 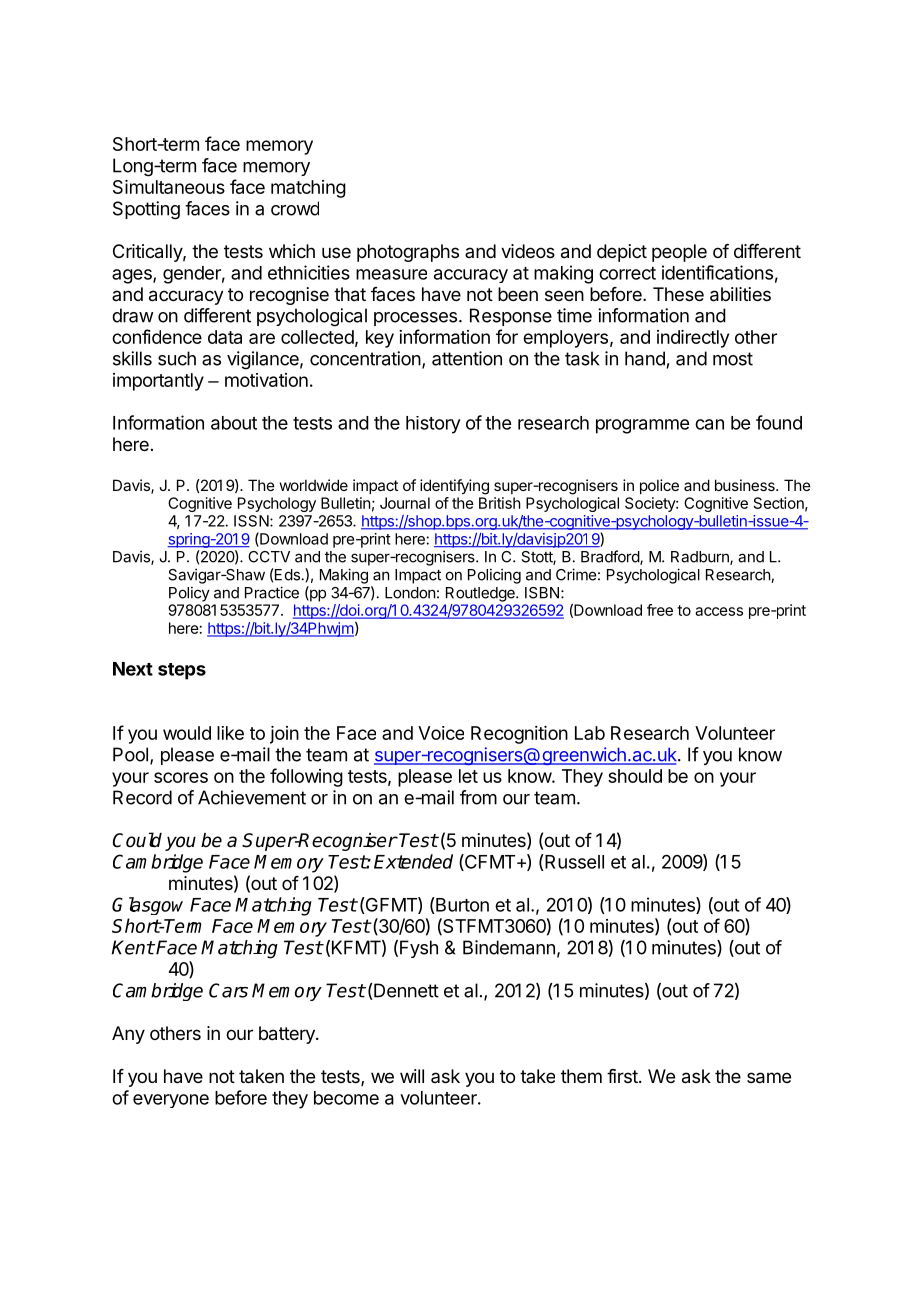 What do you see at coordinates (252, 521) in the image?
I see `ISSN` at bounding box center [252, 521].
